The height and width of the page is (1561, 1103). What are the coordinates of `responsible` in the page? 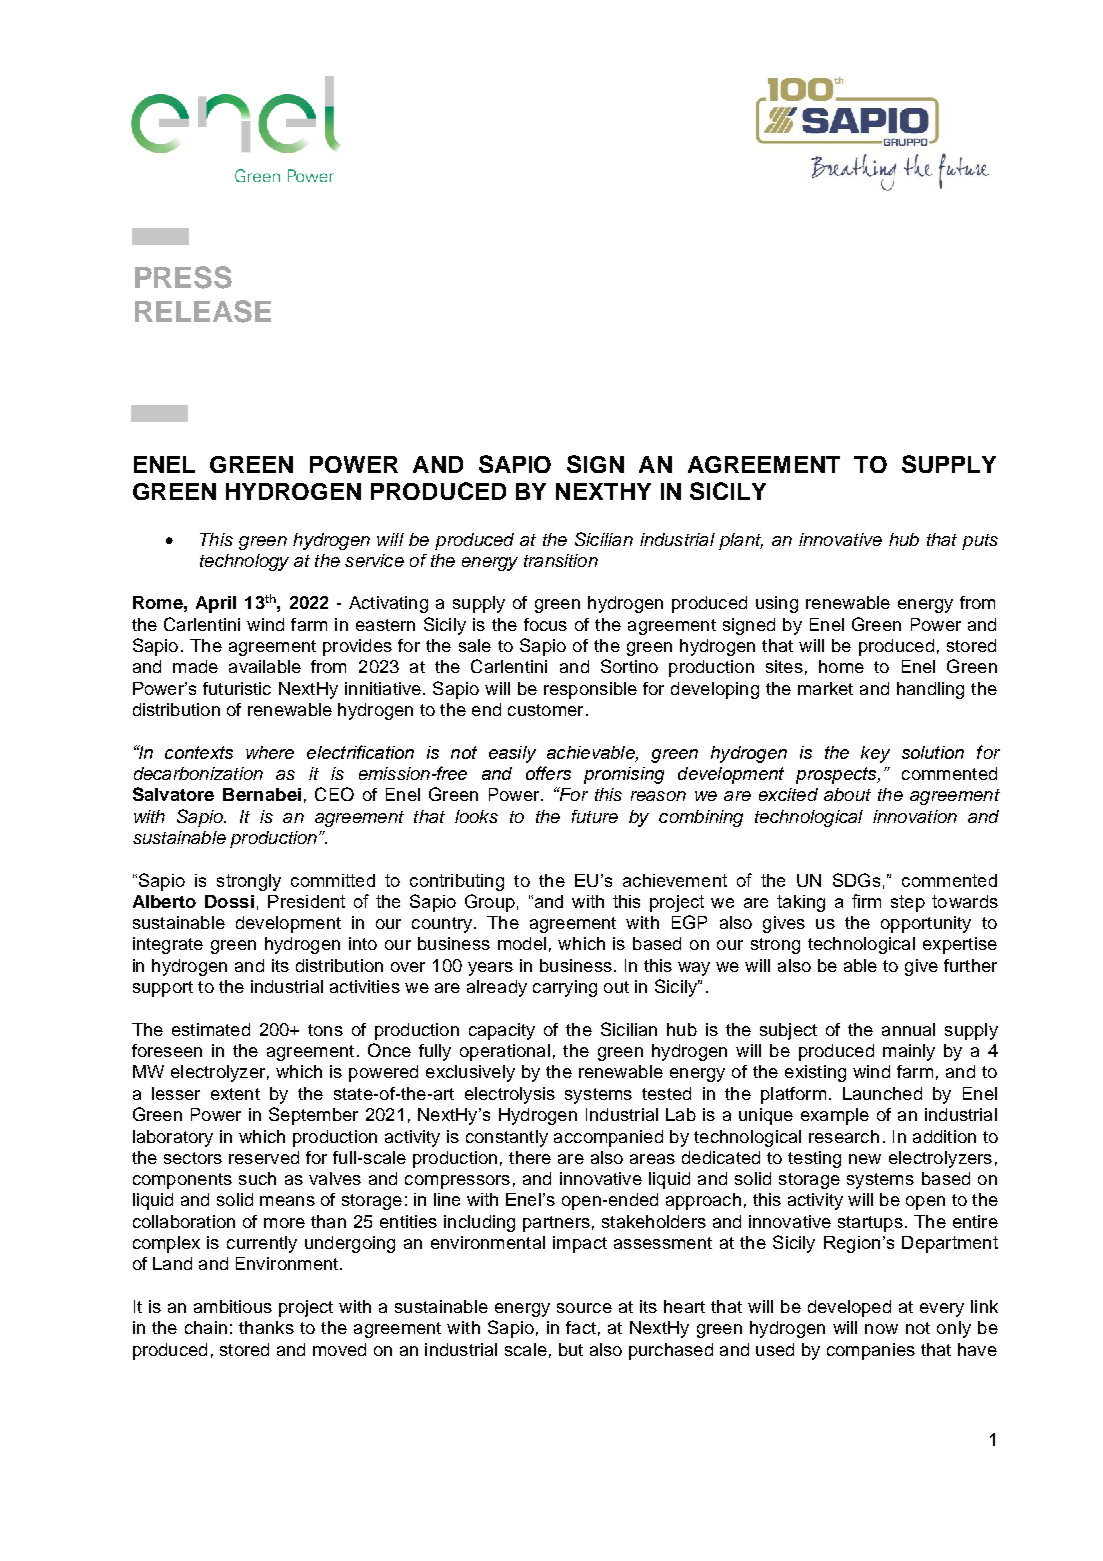 It's located at (590, 690).
